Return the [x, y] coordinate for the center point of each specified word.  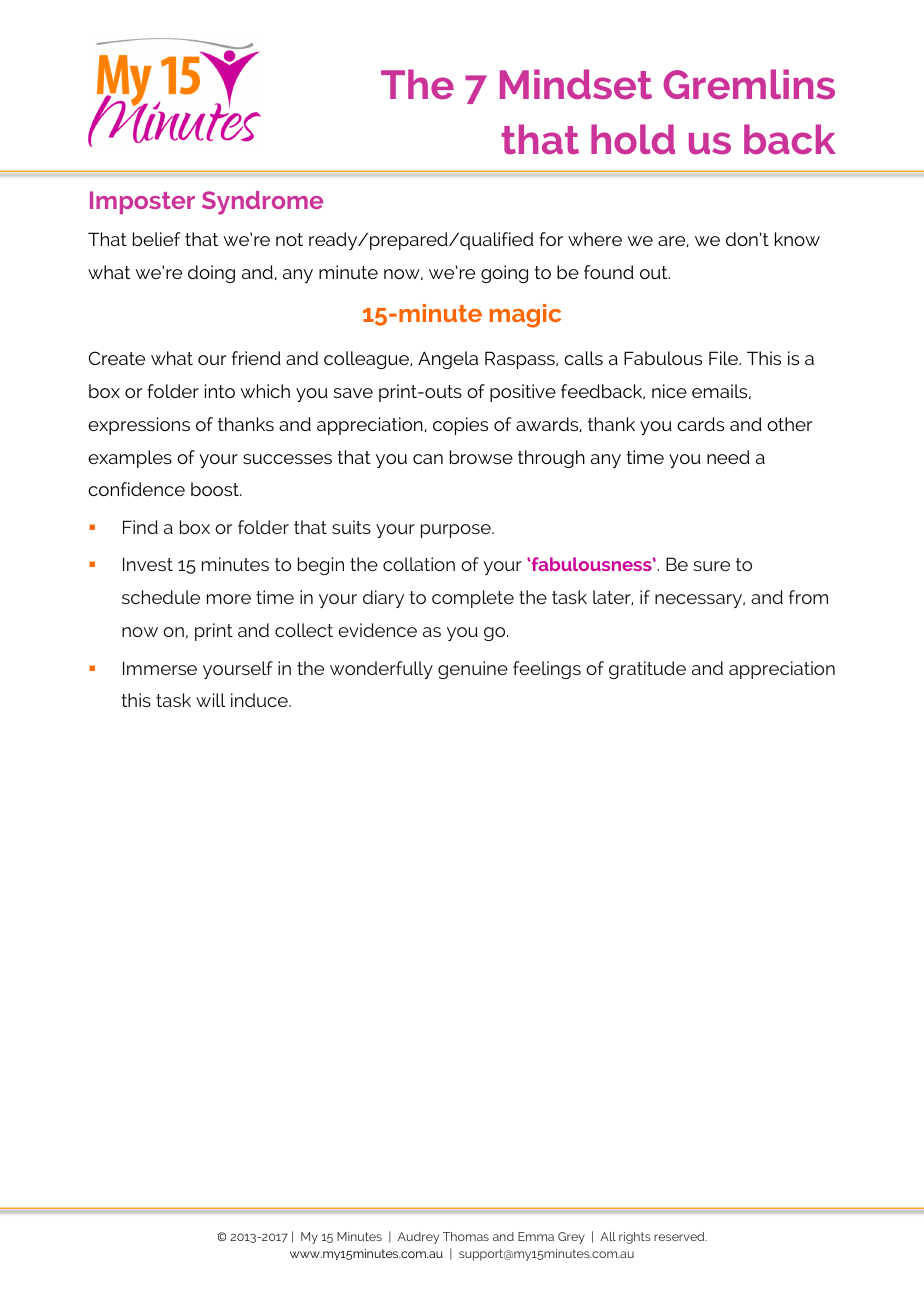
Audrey [418, 1238]
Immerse [160, 668]
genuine [473, 670]
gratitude [647, 670]
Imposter [142, 202]
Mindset [576, 84]
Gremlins [749, 84]
